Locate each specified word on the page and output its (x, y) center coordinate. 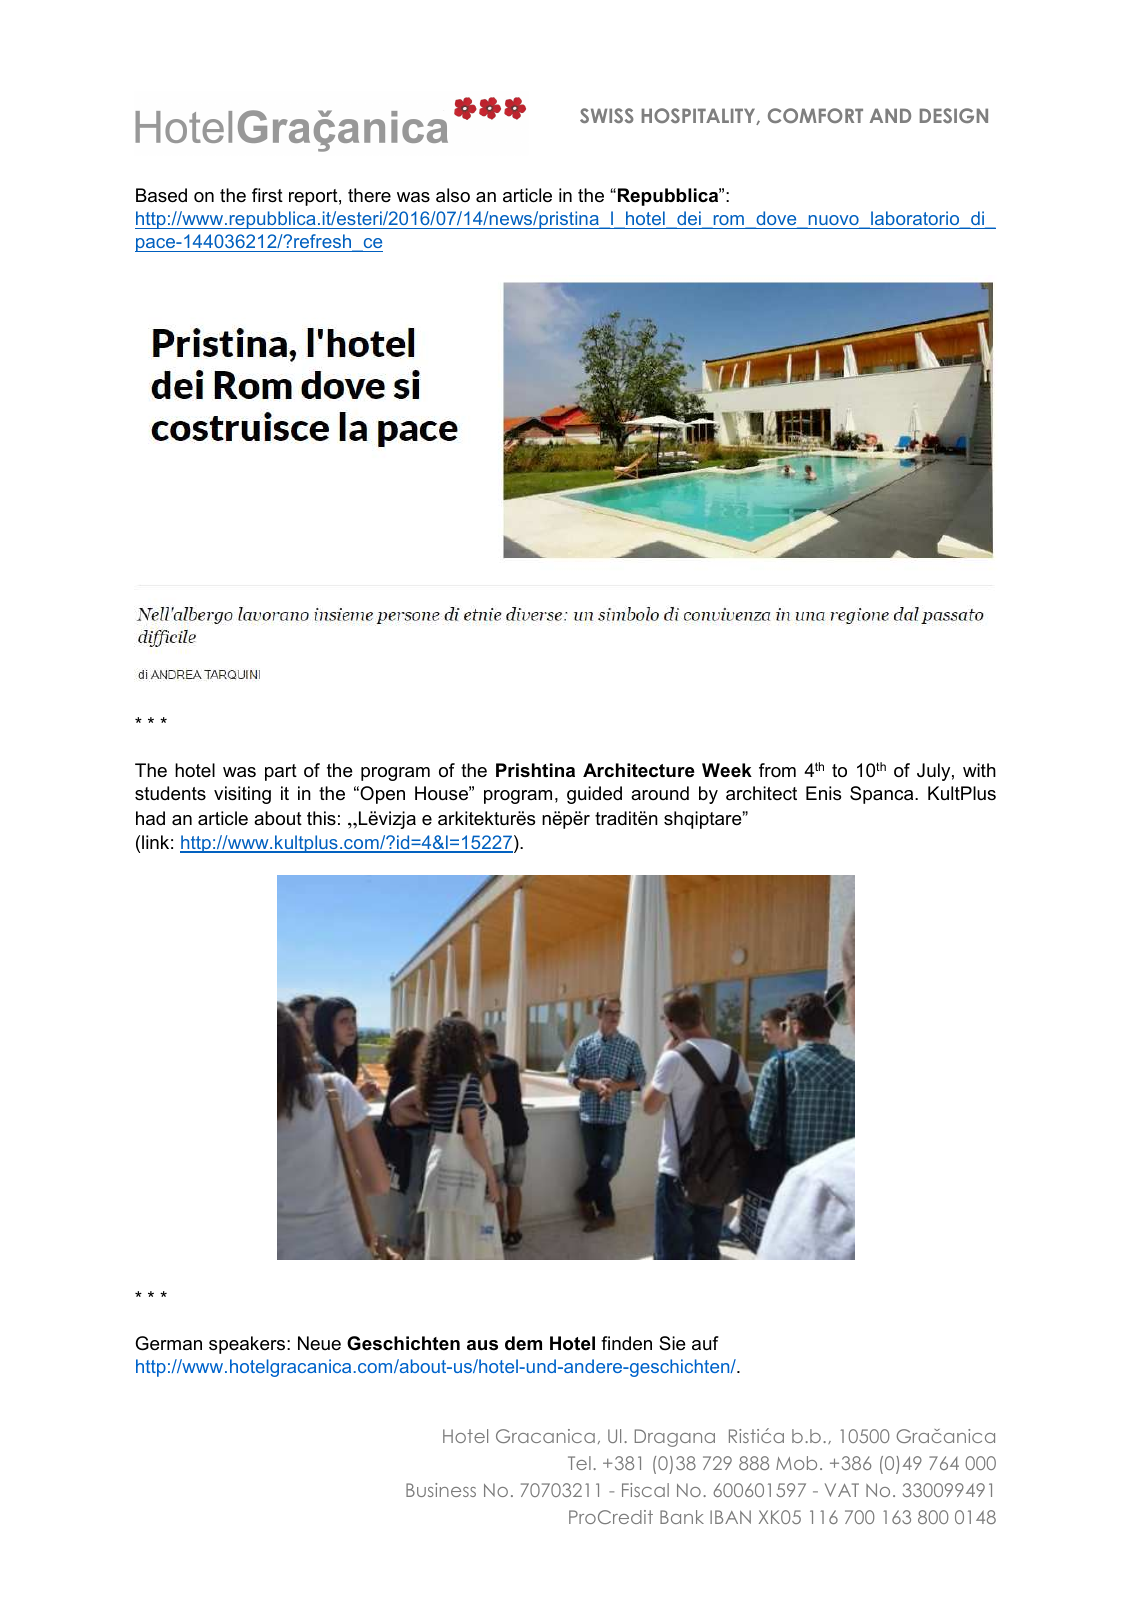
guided (594, 795)
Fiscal (645, 1490)
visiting (242, 795)
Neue (319, 1343)
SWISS (607, 115)
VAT (842, 1490)
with (979, 770)
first (267, 195)
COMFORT (815, 115)
